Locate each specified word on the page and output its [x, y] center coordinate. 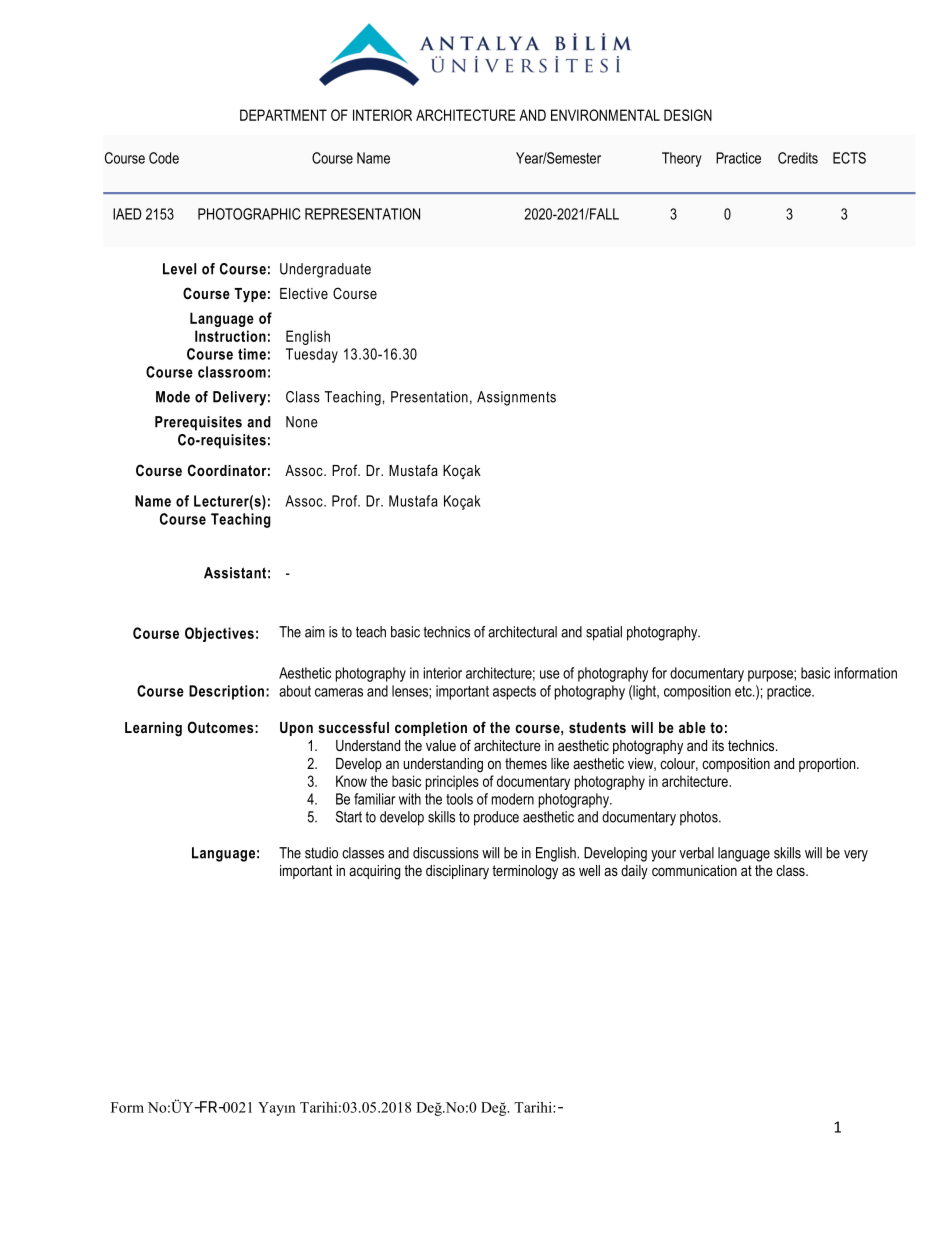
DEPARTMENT [283, 115]
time [252, 354]
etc [744, 691]
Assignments [516, 398]
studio [321, 853]
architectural [522, 632]
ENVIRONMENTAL [605, 115]
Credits [798, 158]
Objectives [219, 634]
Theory [682, 159]
